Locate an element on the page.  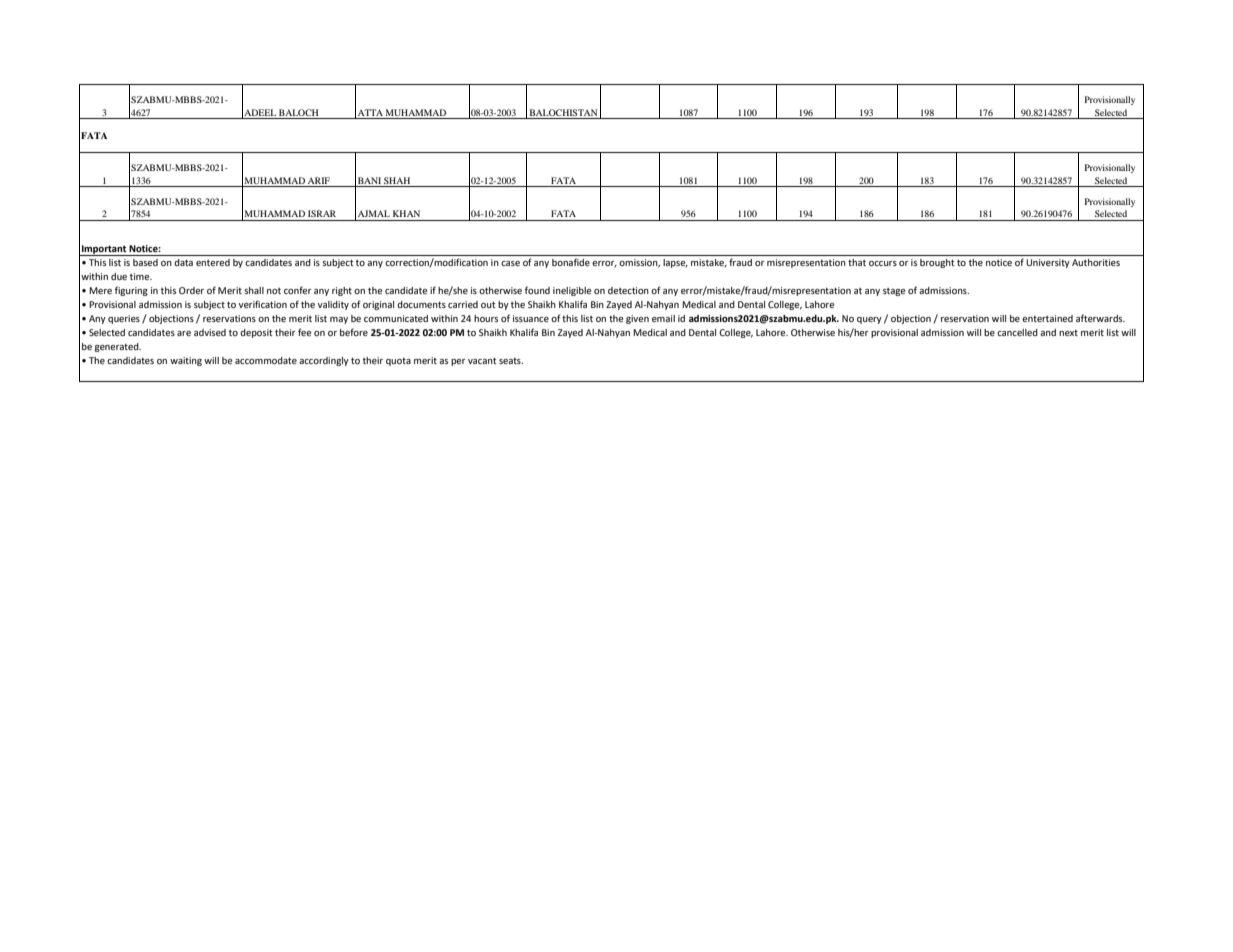
Order is located at coordinates (191, 290).
